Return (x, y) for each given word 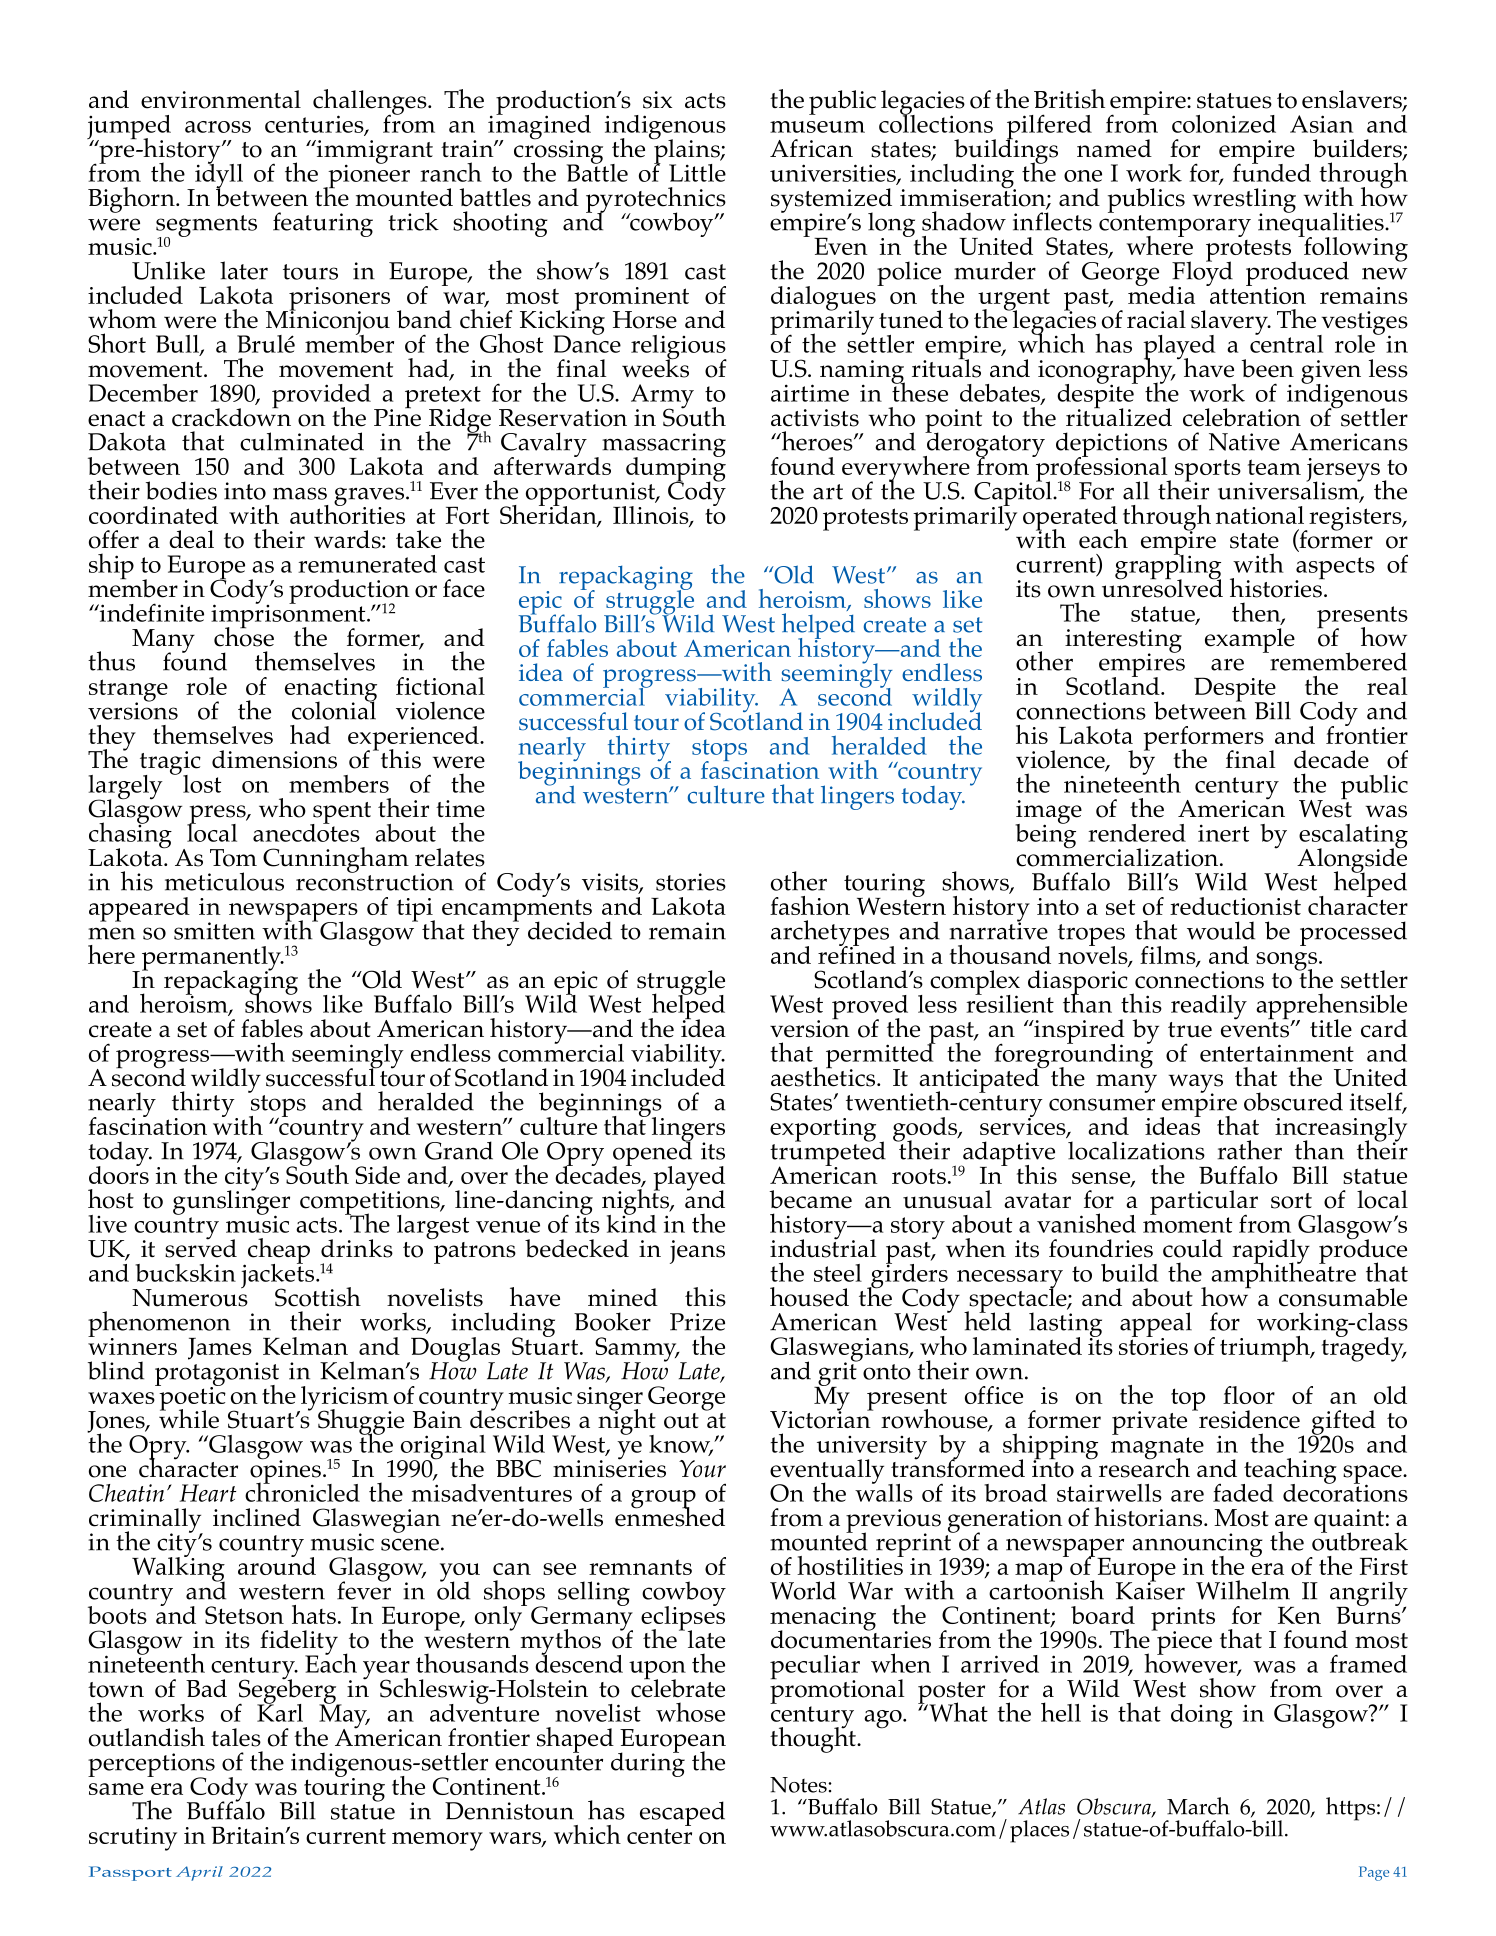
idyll (218, 176)
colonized (1224, 124)
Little (697, 173)
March (1198, 1806)
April (199, 1873)
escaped (682, 1813)
